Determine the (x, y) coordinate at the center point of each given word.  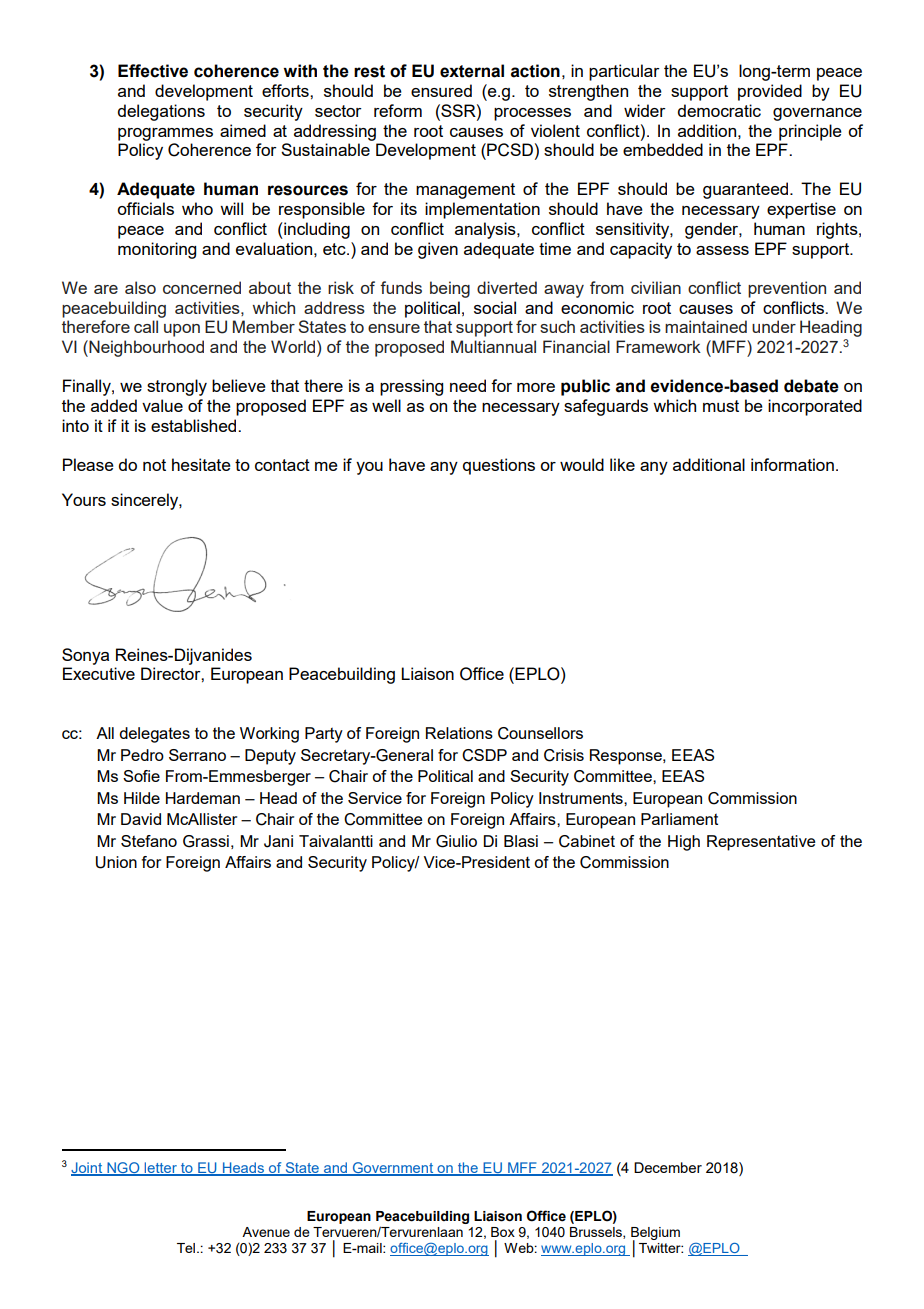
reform (398, 110)
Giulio (456, 841)
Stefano (149, 841)
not (154, 465)
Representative (761, 843)
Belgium (655, 1235)
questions (499, 466)
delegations (161, 112)
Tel (186, 1248)
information (792, 464)
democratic (719, 110)
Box (503, 1232)
